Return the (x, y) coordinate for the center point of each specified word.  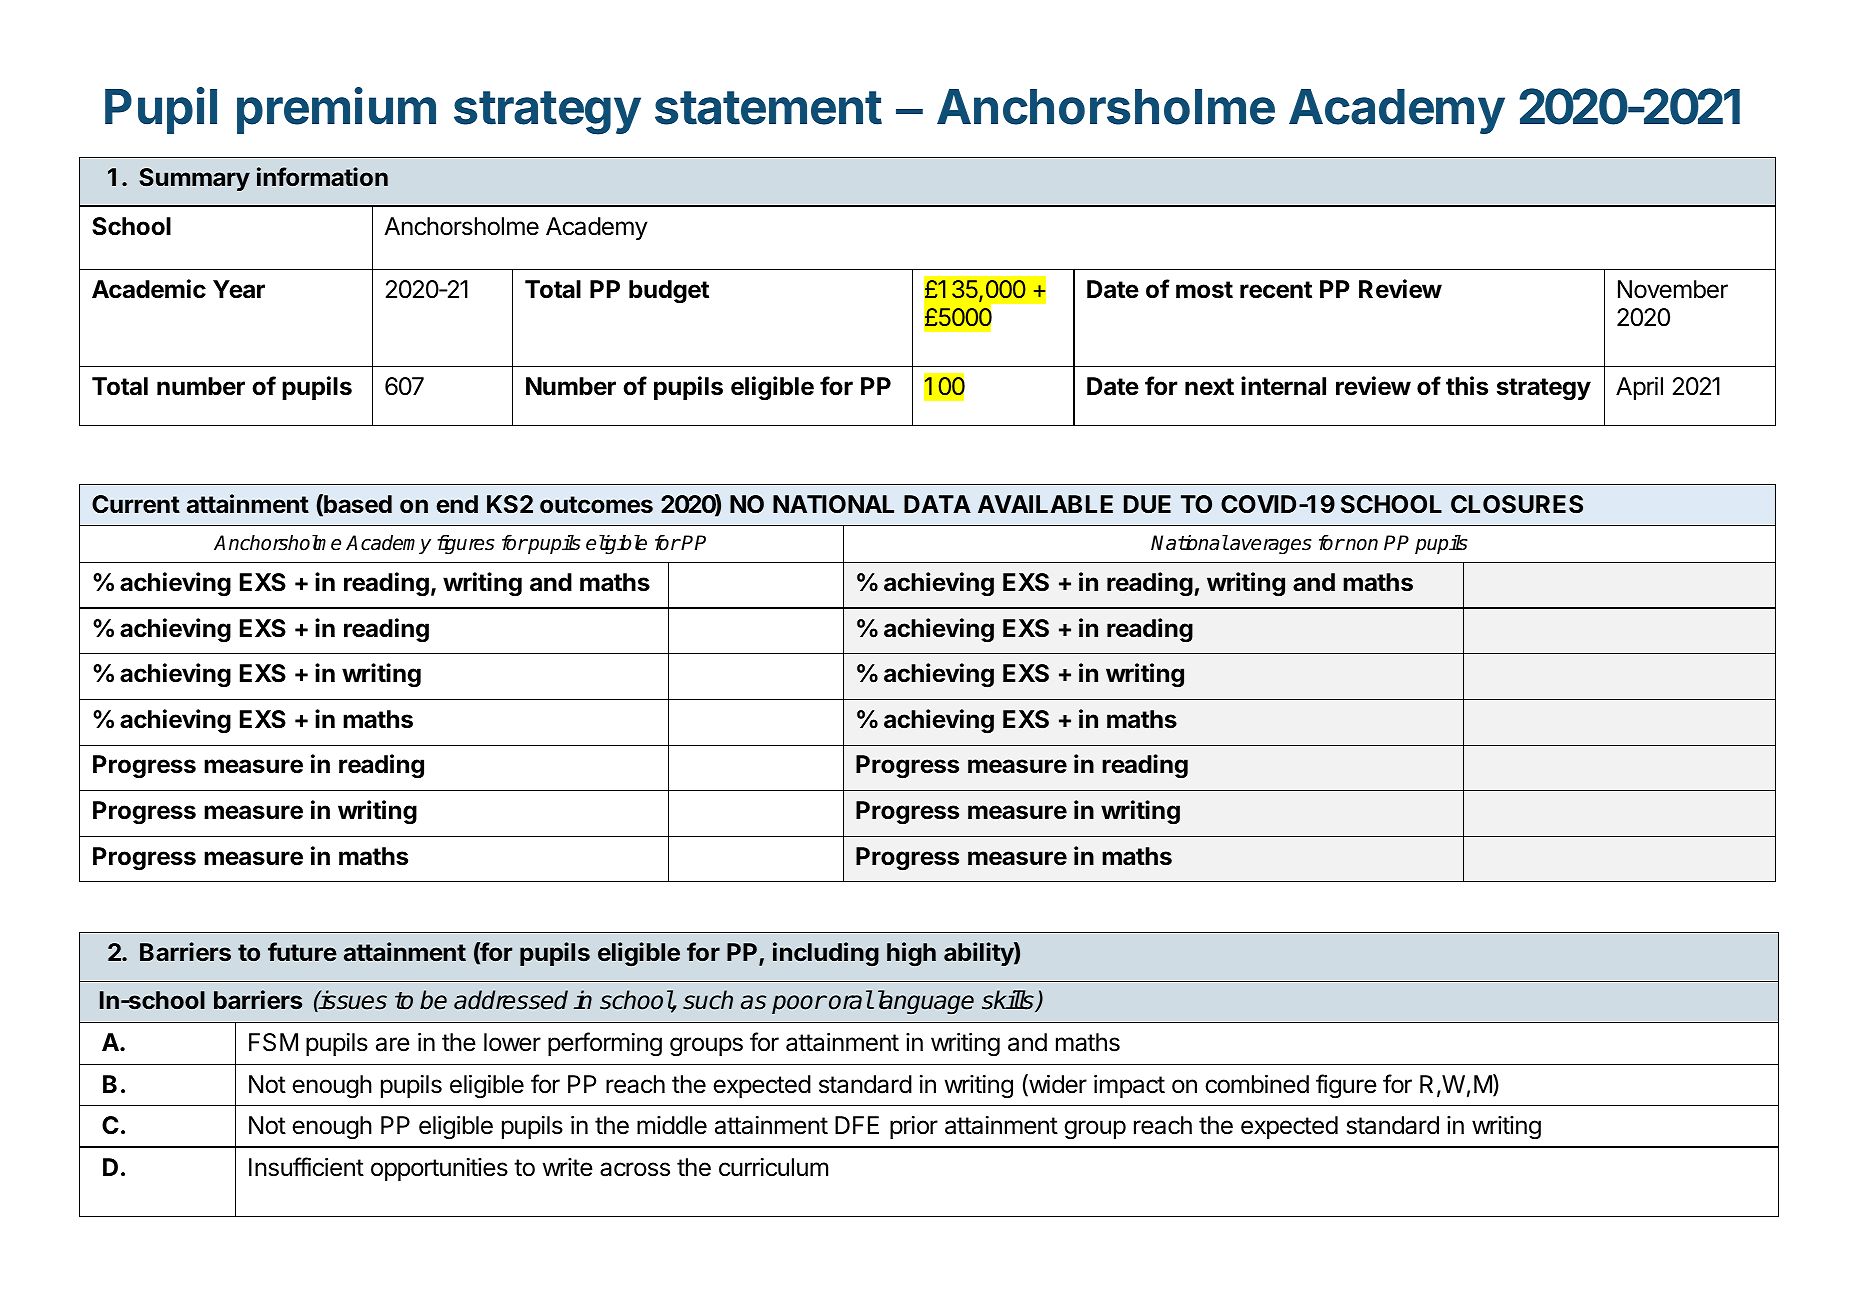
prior (914, 1127)
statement (768, 108)
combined (1257, 1084)
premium (336, 110)
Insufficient (306, 1167)
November (1673, 289)
